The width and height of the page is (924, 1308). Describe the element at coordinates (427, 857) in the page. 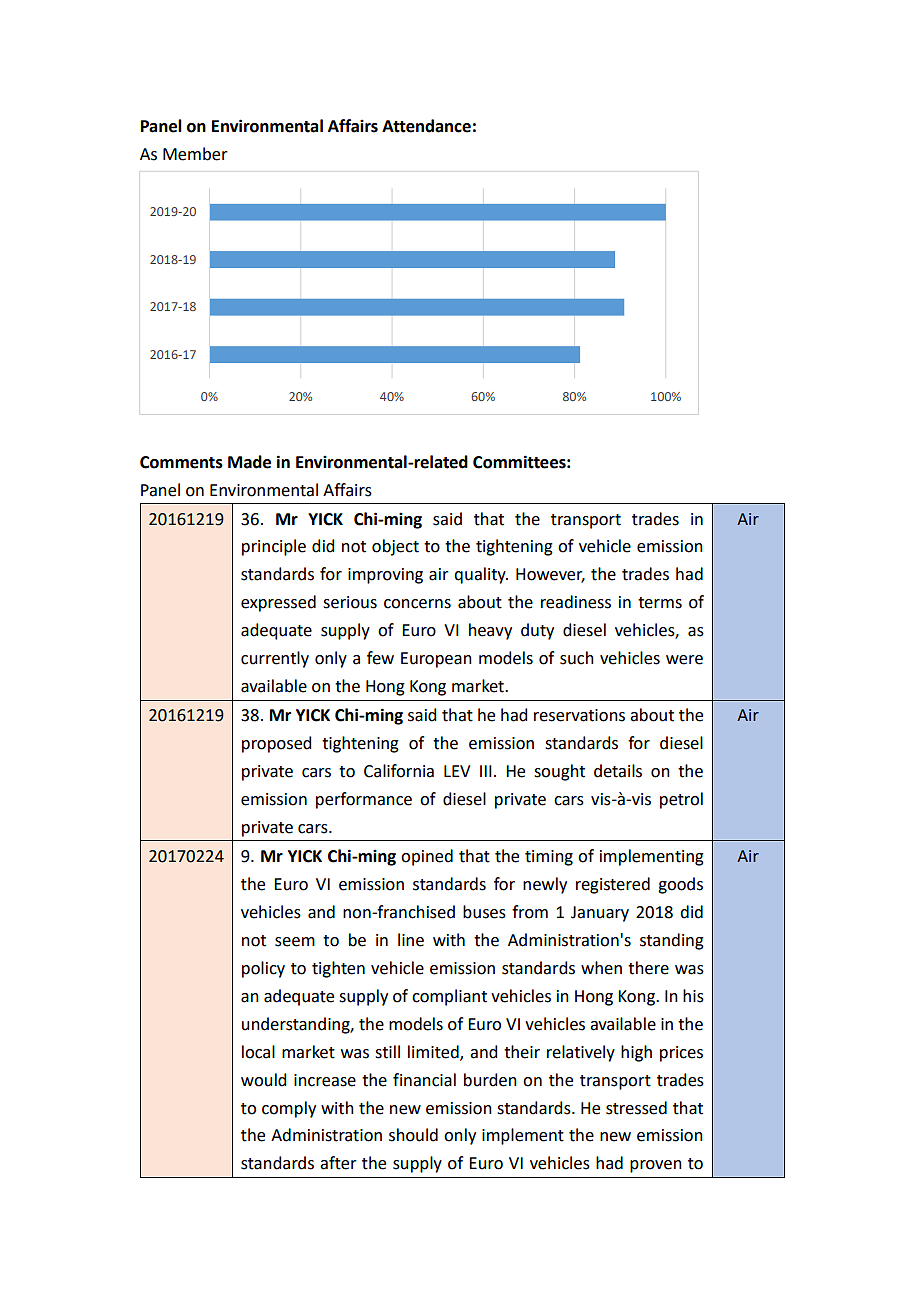

I see `opined` at that location.
